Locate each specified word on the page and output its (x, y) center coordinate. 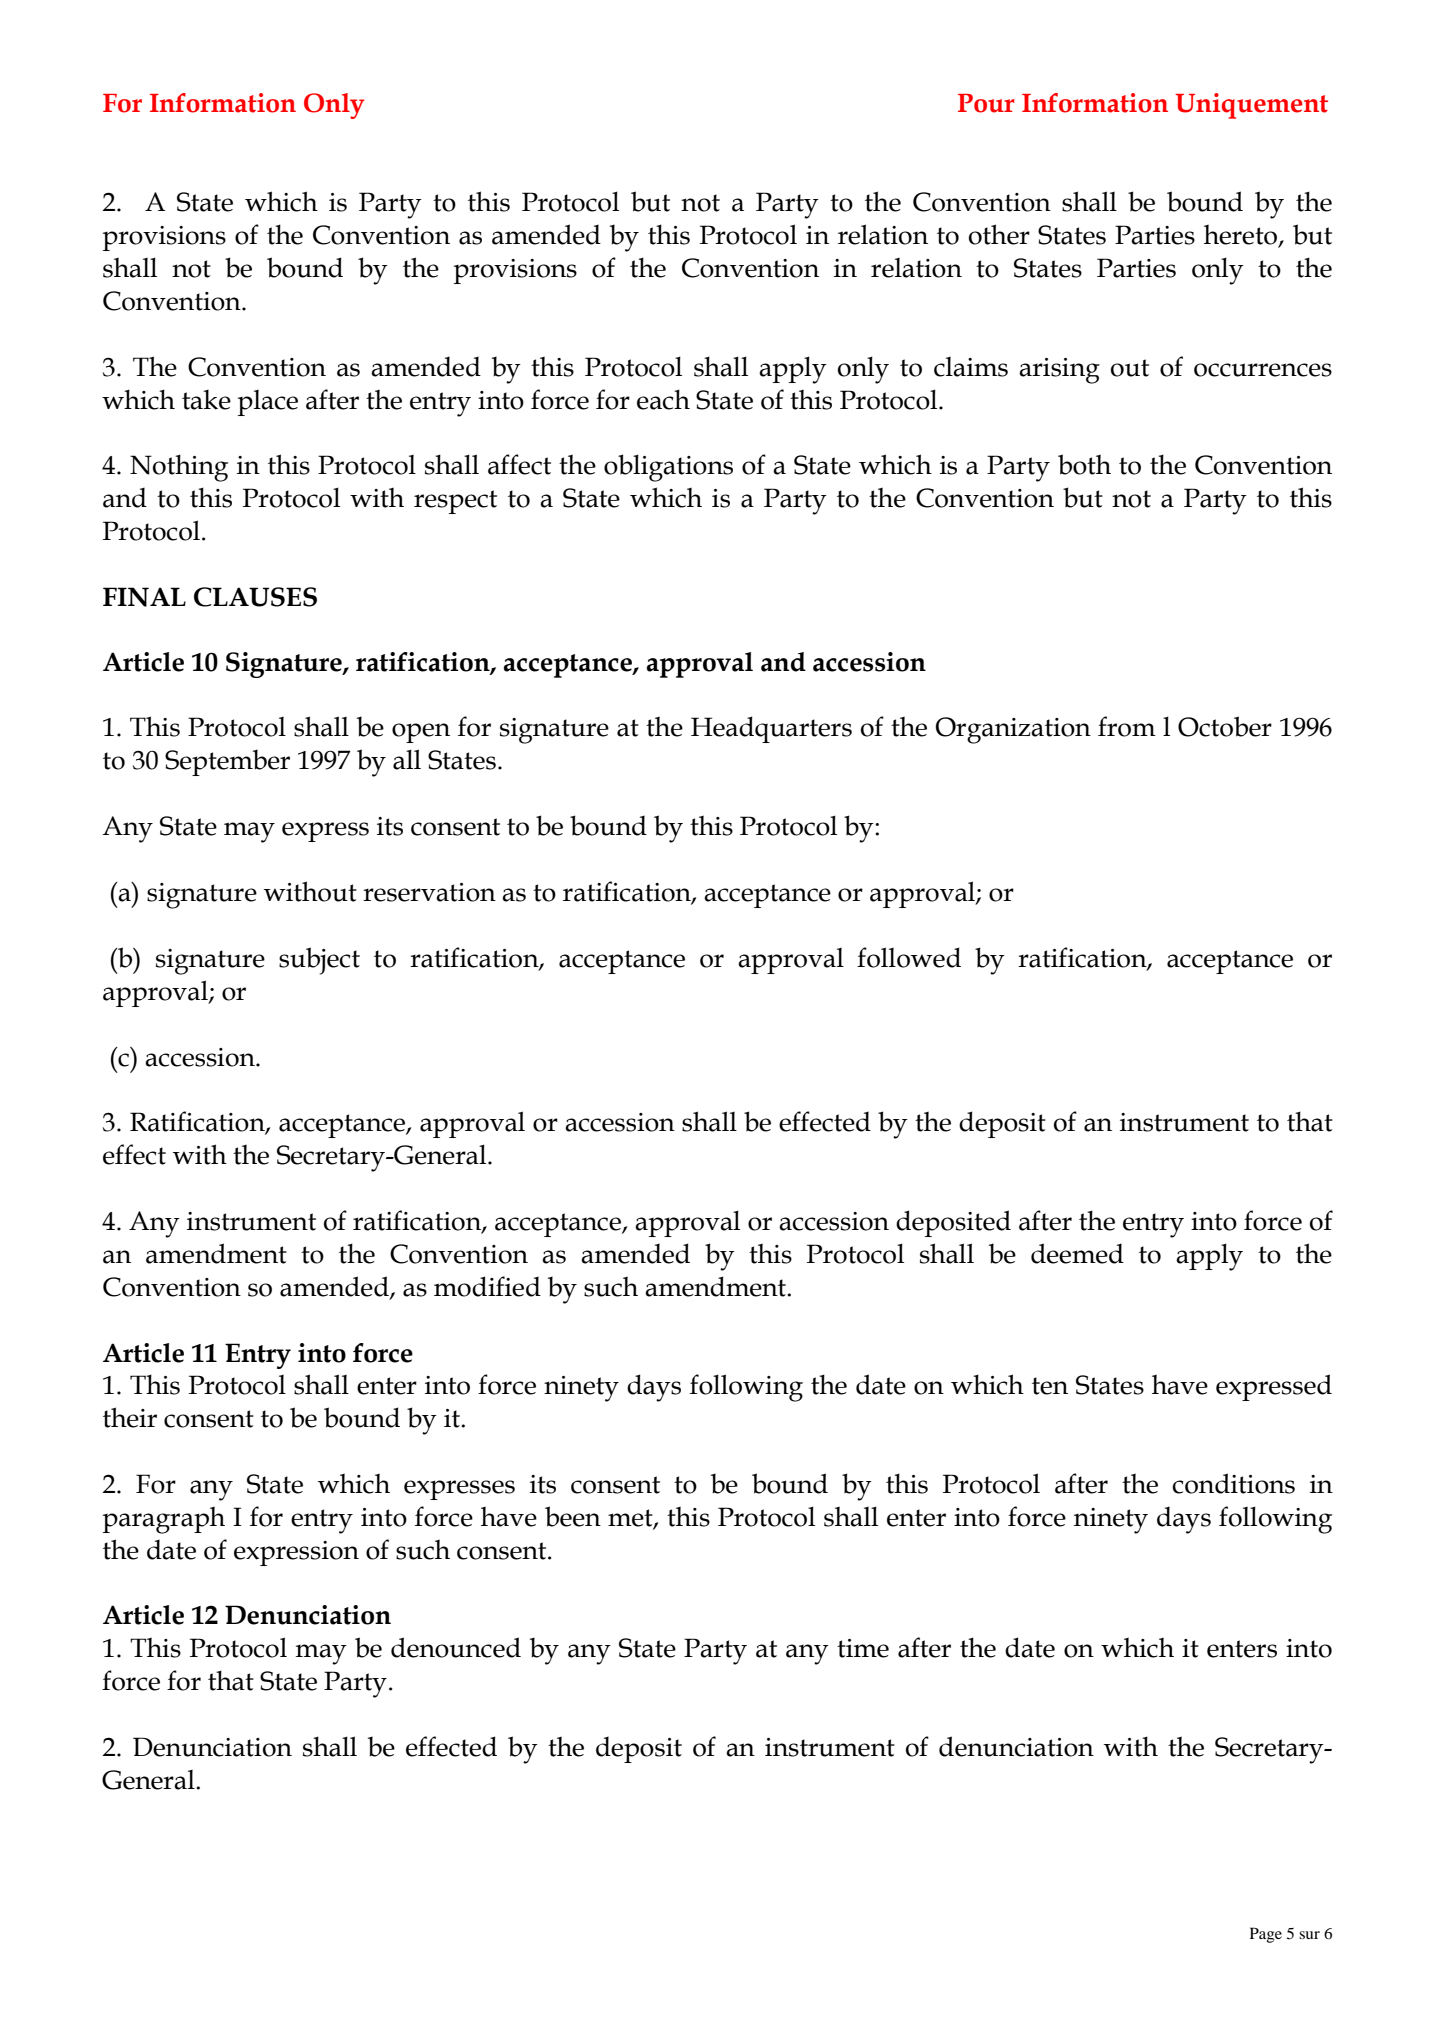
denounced (456, 1647)
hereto (1242, 235)
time (863, 1648)
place (267, 403)
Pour (986, 103)
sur (1309, 1935)
